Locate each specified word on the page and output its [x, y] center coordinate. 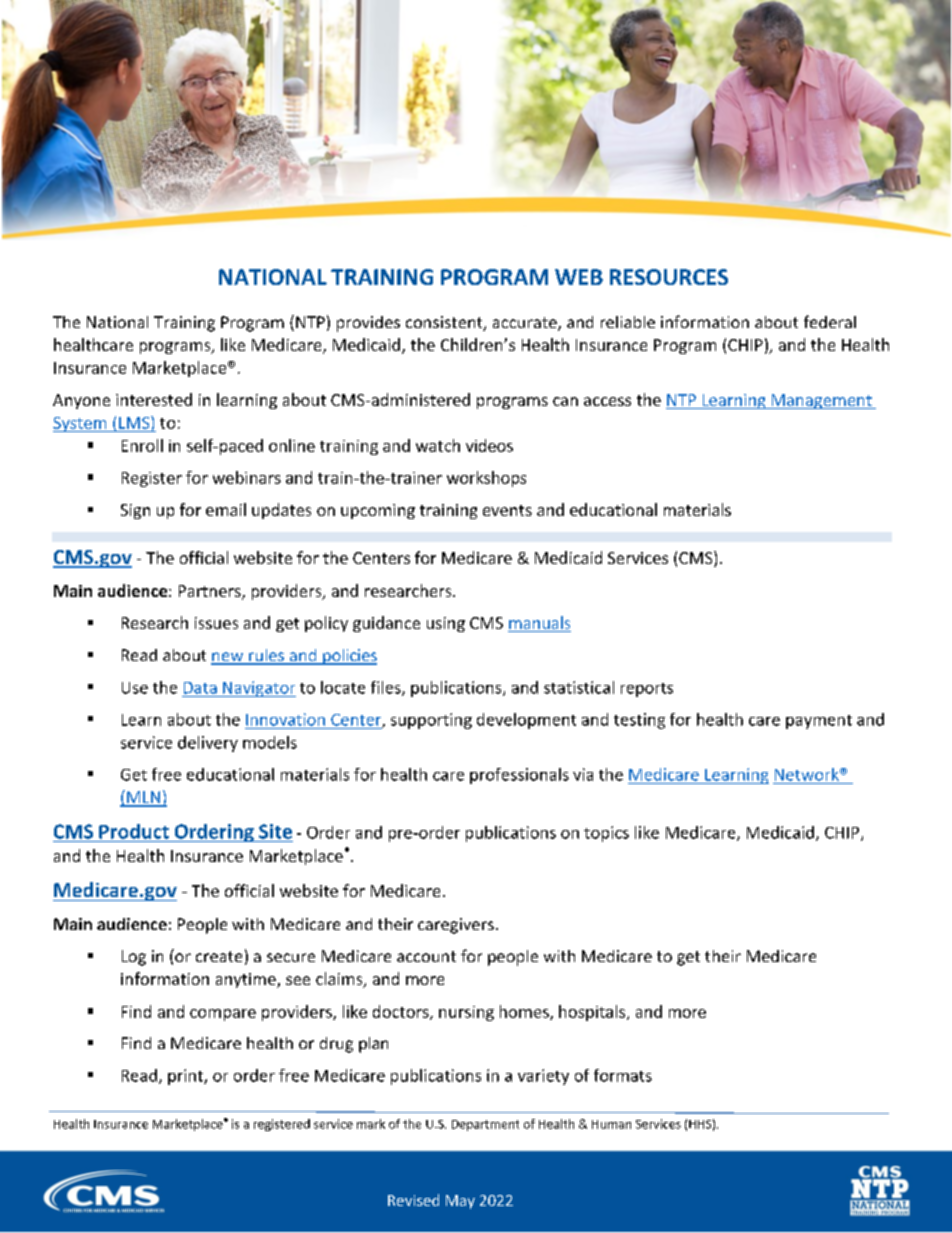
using [446, 624]
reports [647, 690]
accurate [526, 324]
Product [134, 831]
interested [154, 399]
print [186, 1077]
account [426, 956]
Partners [211, 592]
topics [606, 834]
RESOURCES [669, 277]
